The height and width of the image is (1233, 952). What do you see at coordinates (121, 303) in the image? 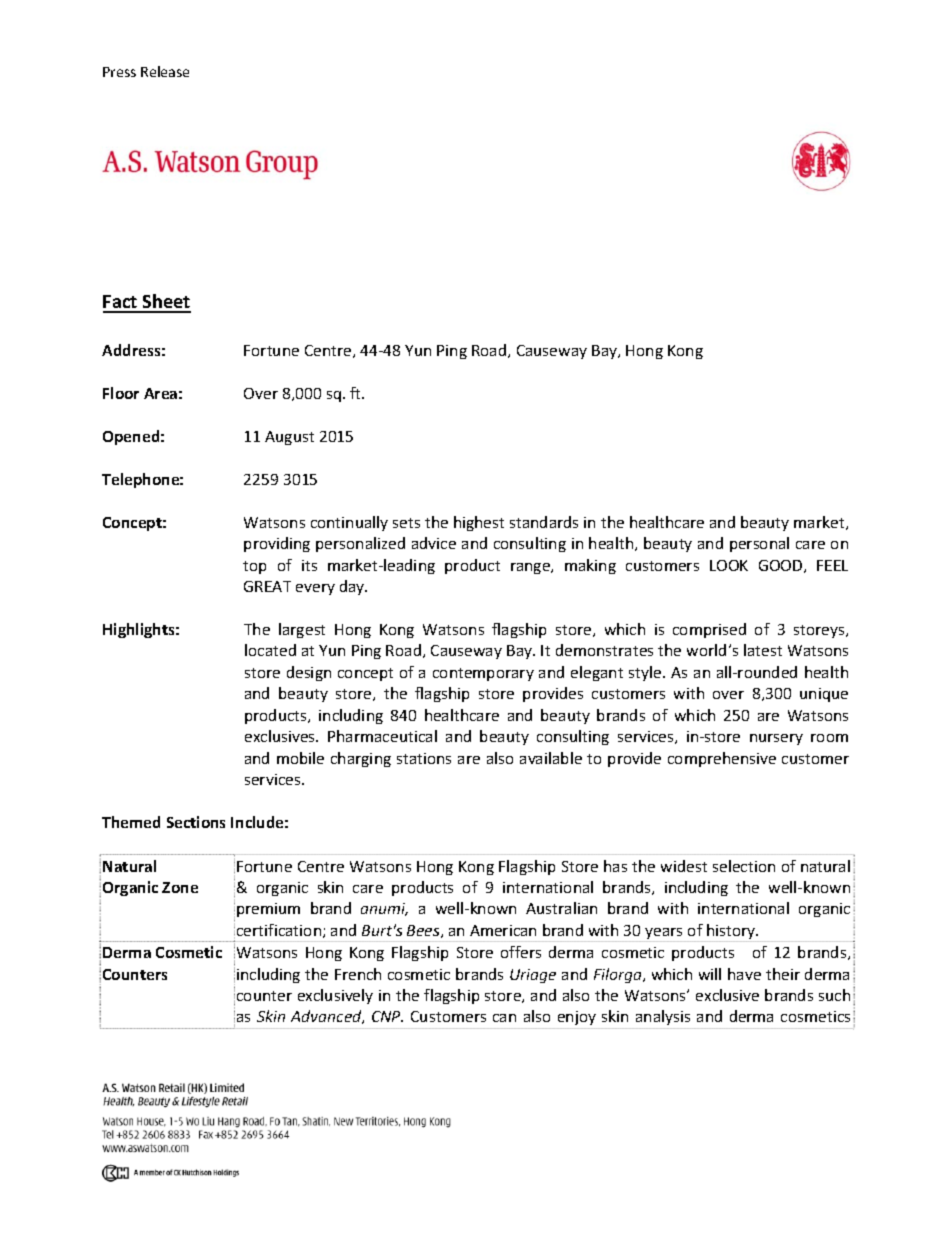
I see `Fact` at bounding box center [121, 303].
